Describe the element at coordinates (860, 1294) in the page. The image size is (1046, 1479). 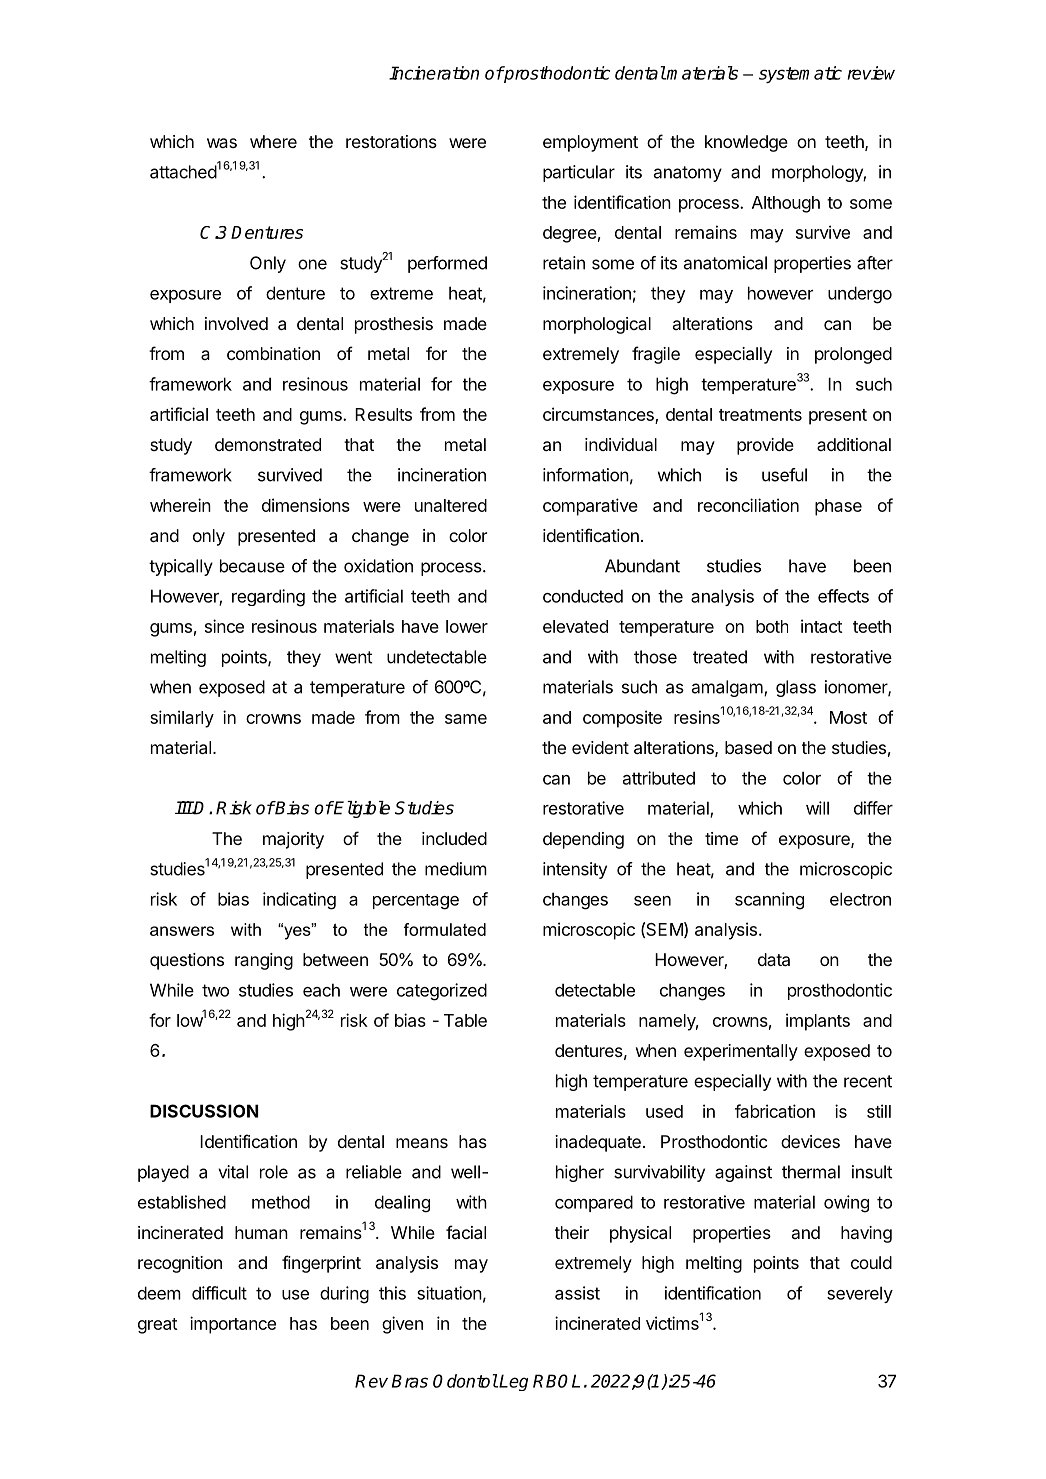
I see `severely` at that location.
